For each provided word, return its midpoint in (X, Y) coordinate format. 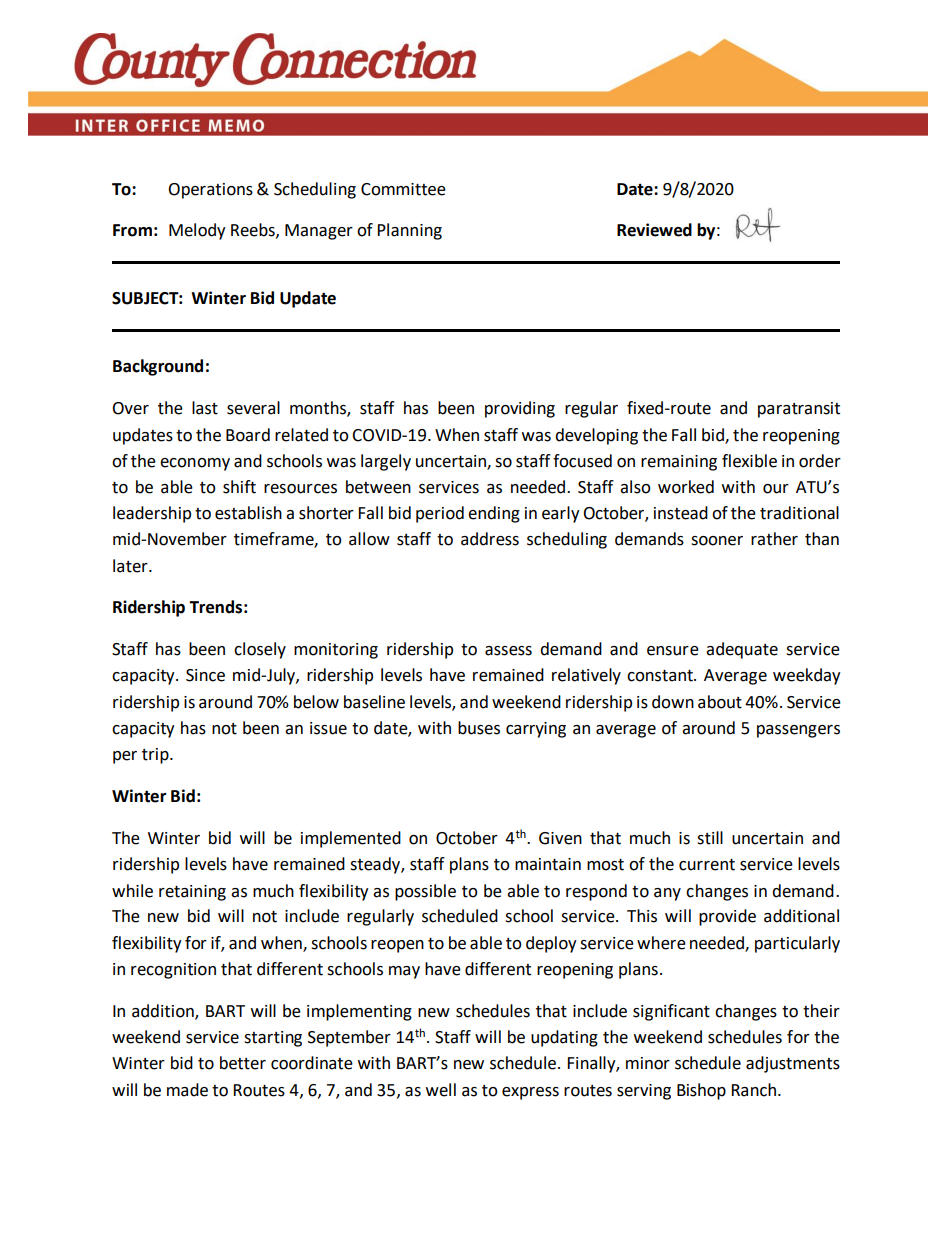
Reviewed (654, 230)
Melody (197, 231)
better (243, 1063)
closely (260, 650)
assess (508, 651)
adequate (742, 650)
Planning (409, 231)
